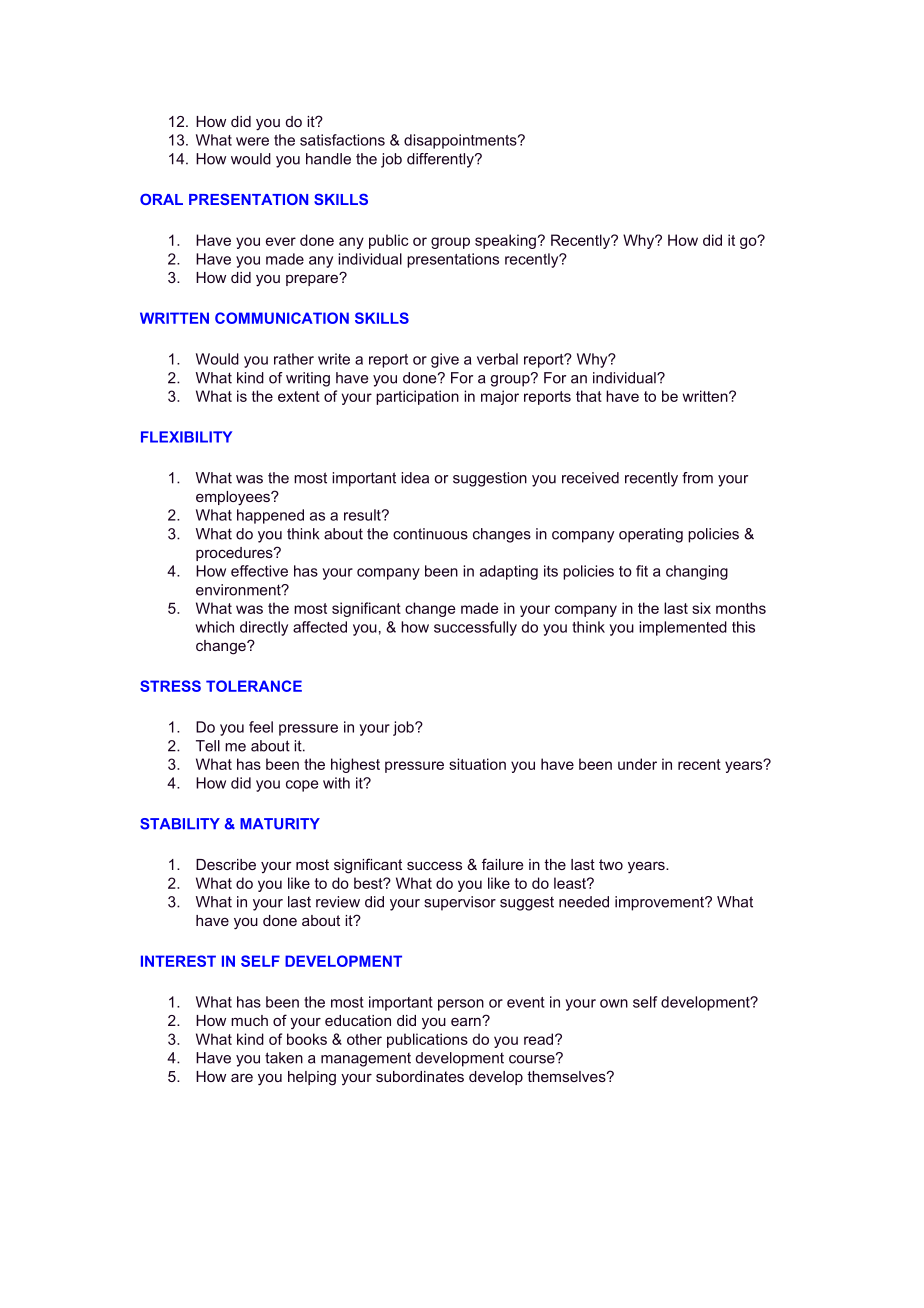  I want to click on much, so click(249, 1020).
